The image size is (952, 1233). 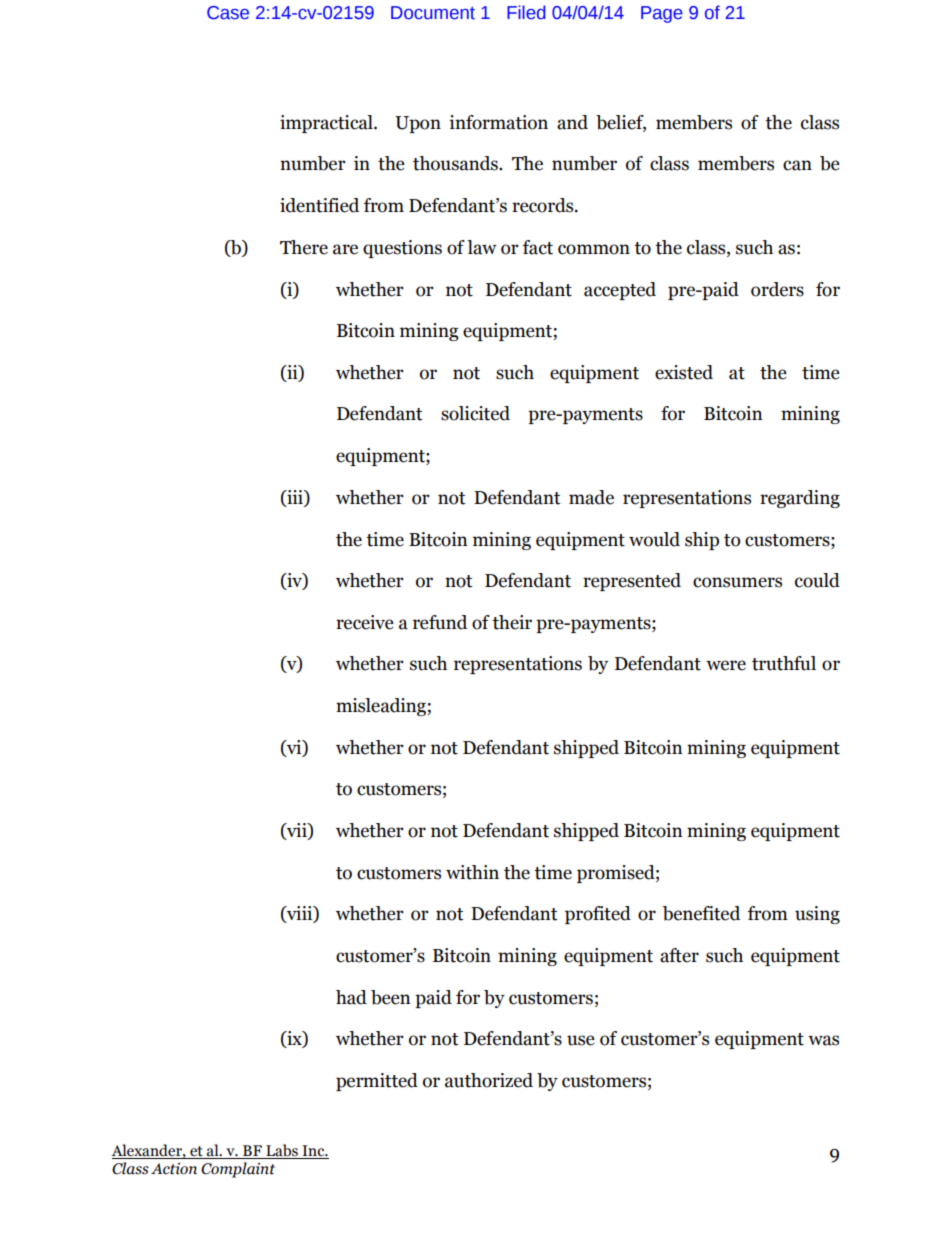 What do you see at coordinates (282, 1151) in the screenshot?
I see `Labs` at bounding box center [282, 1151].
